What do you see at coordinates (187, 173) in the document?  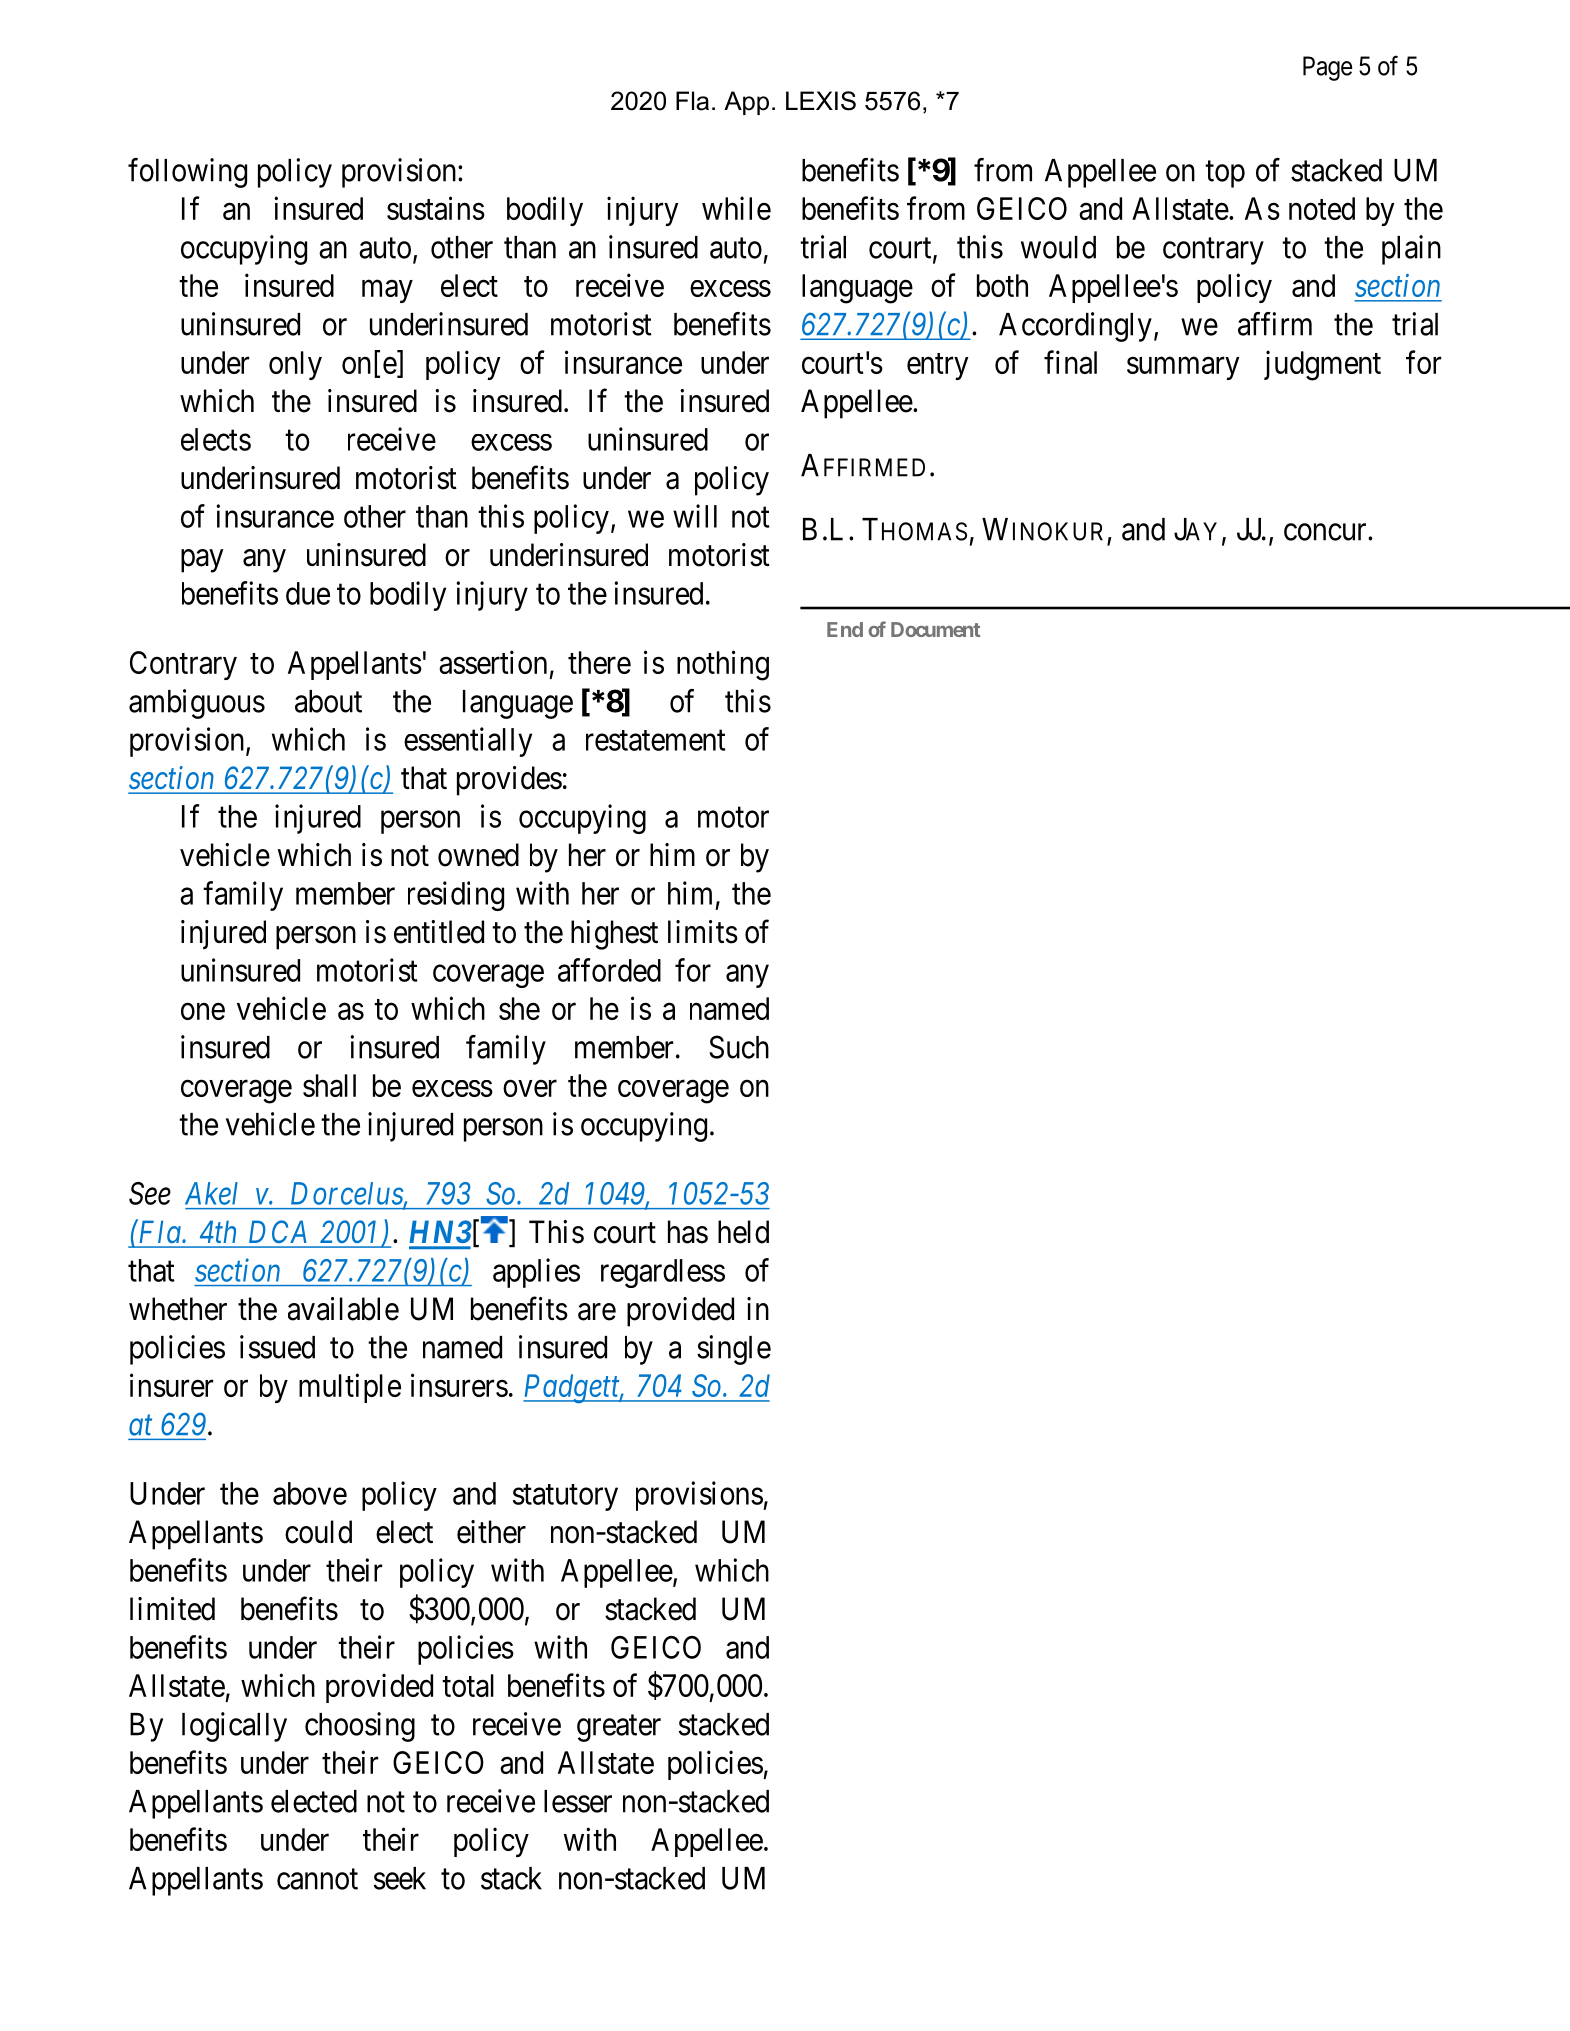 I see `following` at bounding box center [187, 173].
